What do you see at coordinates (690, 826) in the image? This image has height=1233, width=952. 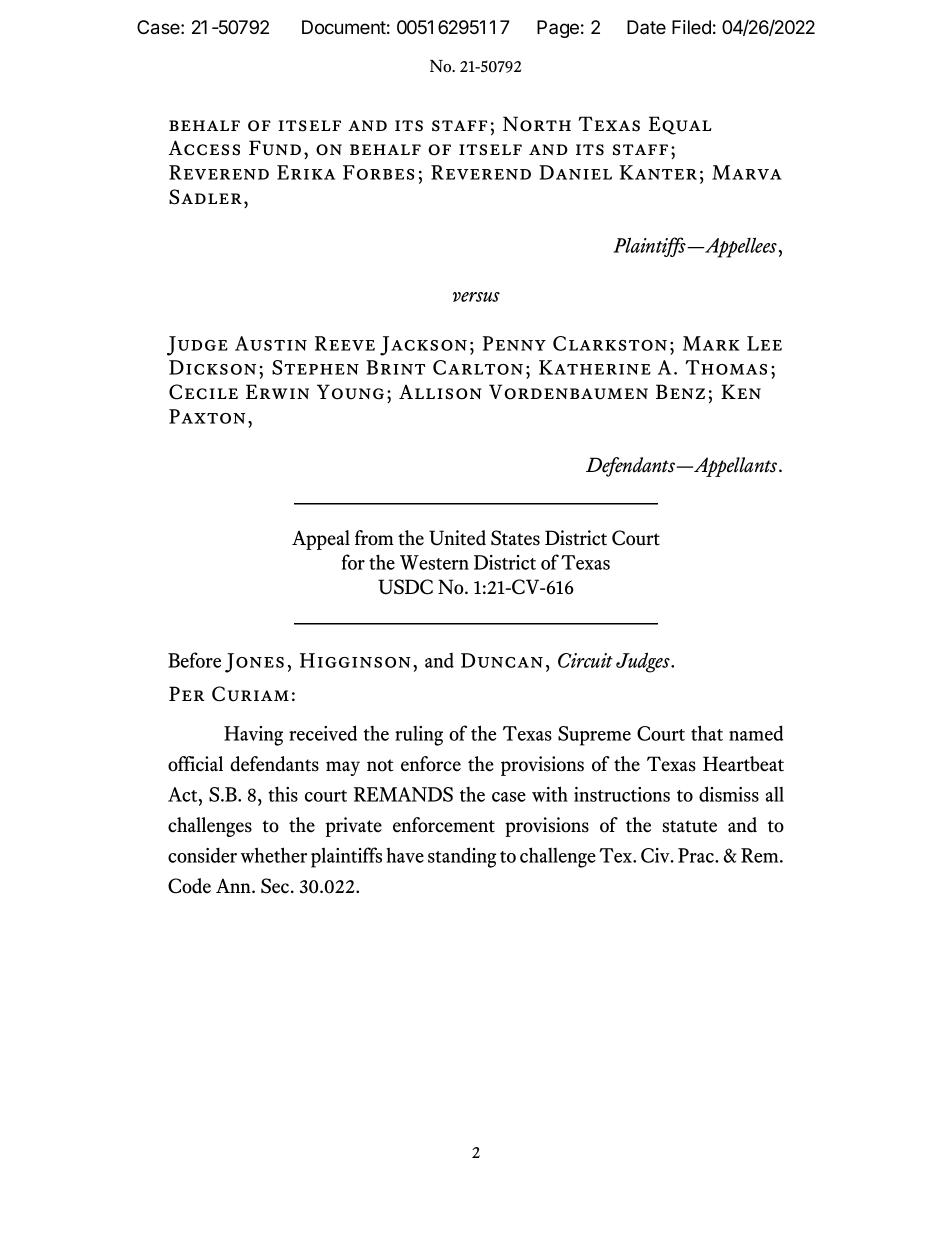 I see `statute` at bounding box center [690, 826].
